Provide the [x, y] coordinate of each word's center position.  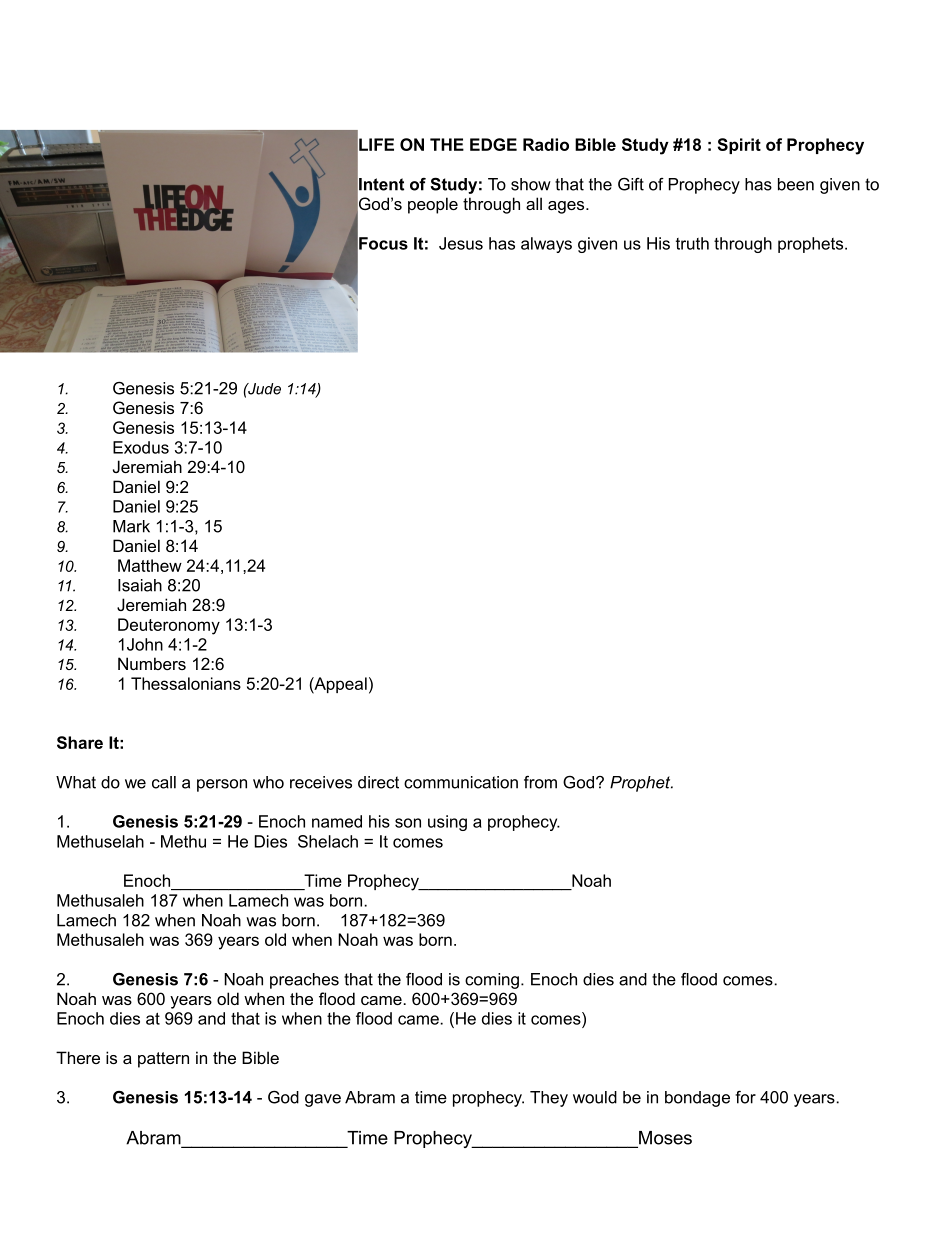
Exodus [141, 447]
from [540, 782]
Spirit [739, 146]
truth [692, 243]
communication [461, 782]
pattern [163, 1060]
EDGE [493, 144]
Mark [131, 526]
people [433, 205]
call [164, 782]
